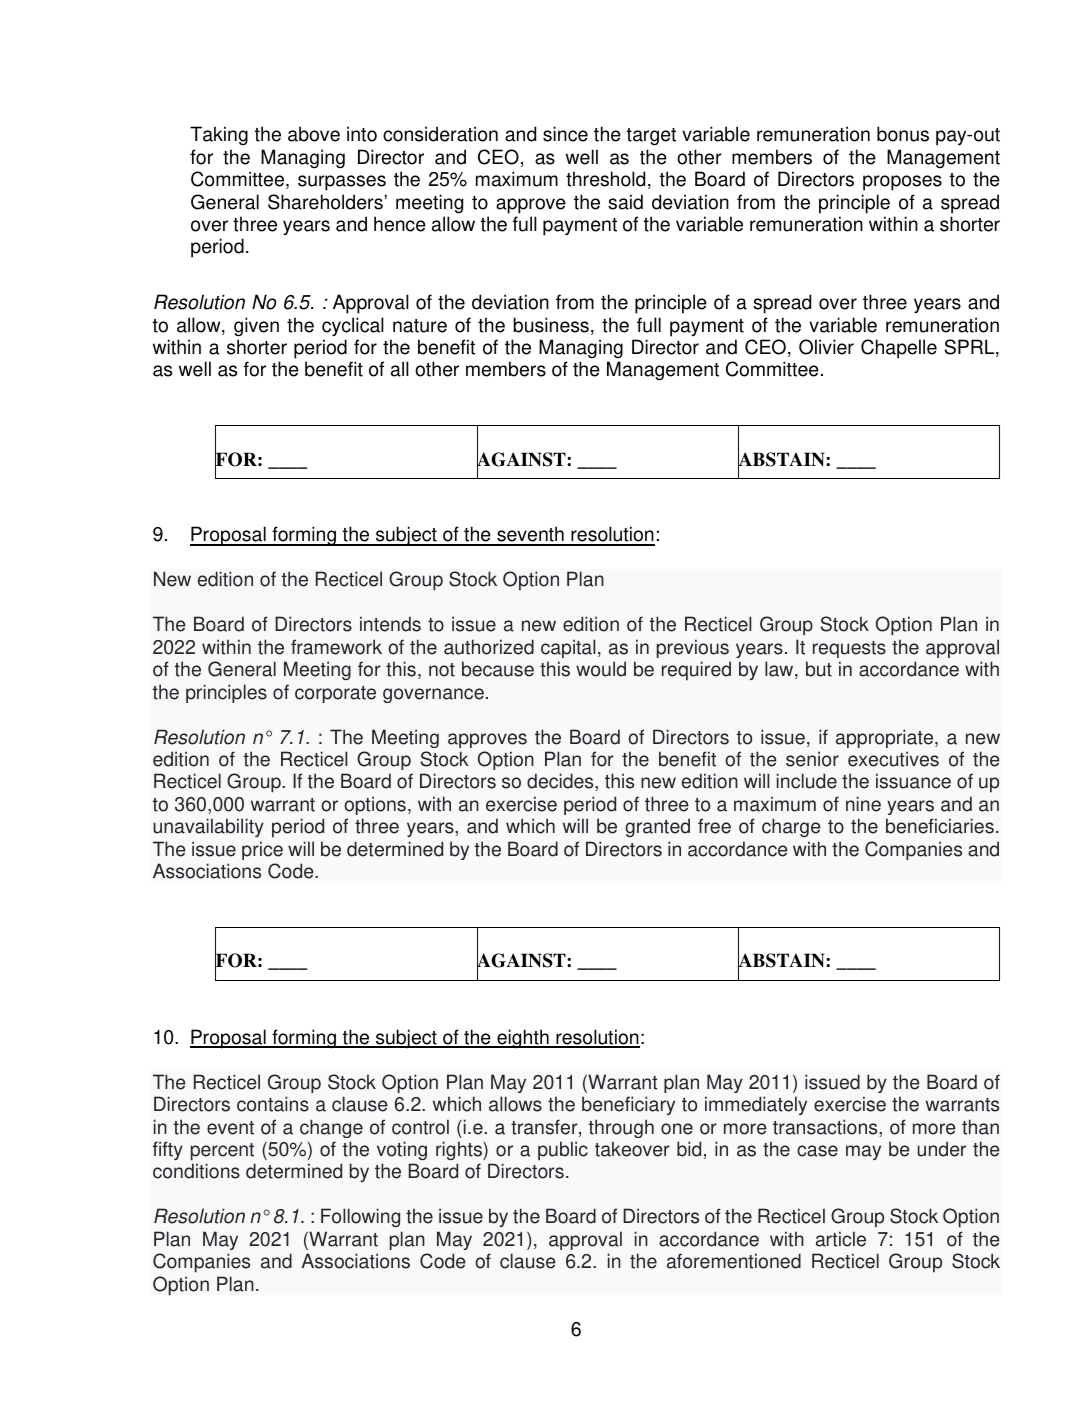 This screenshot has height=1405, width=1085. I want to click on would, so click(601, 669).
